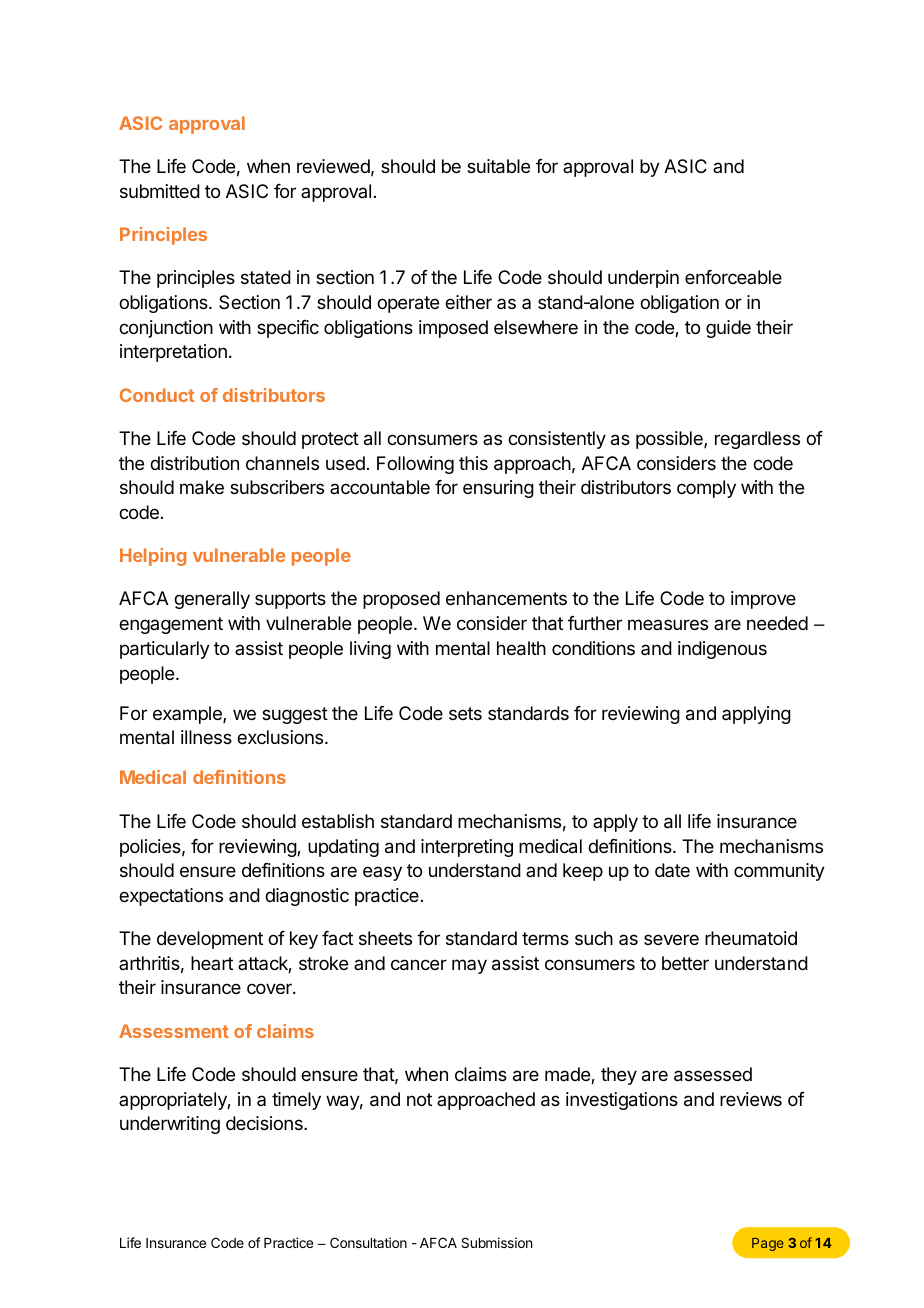 The height and width of the image is (1308, 924). Describe the element at coordinates (672, 870) in the image. I see `date` at that location.
